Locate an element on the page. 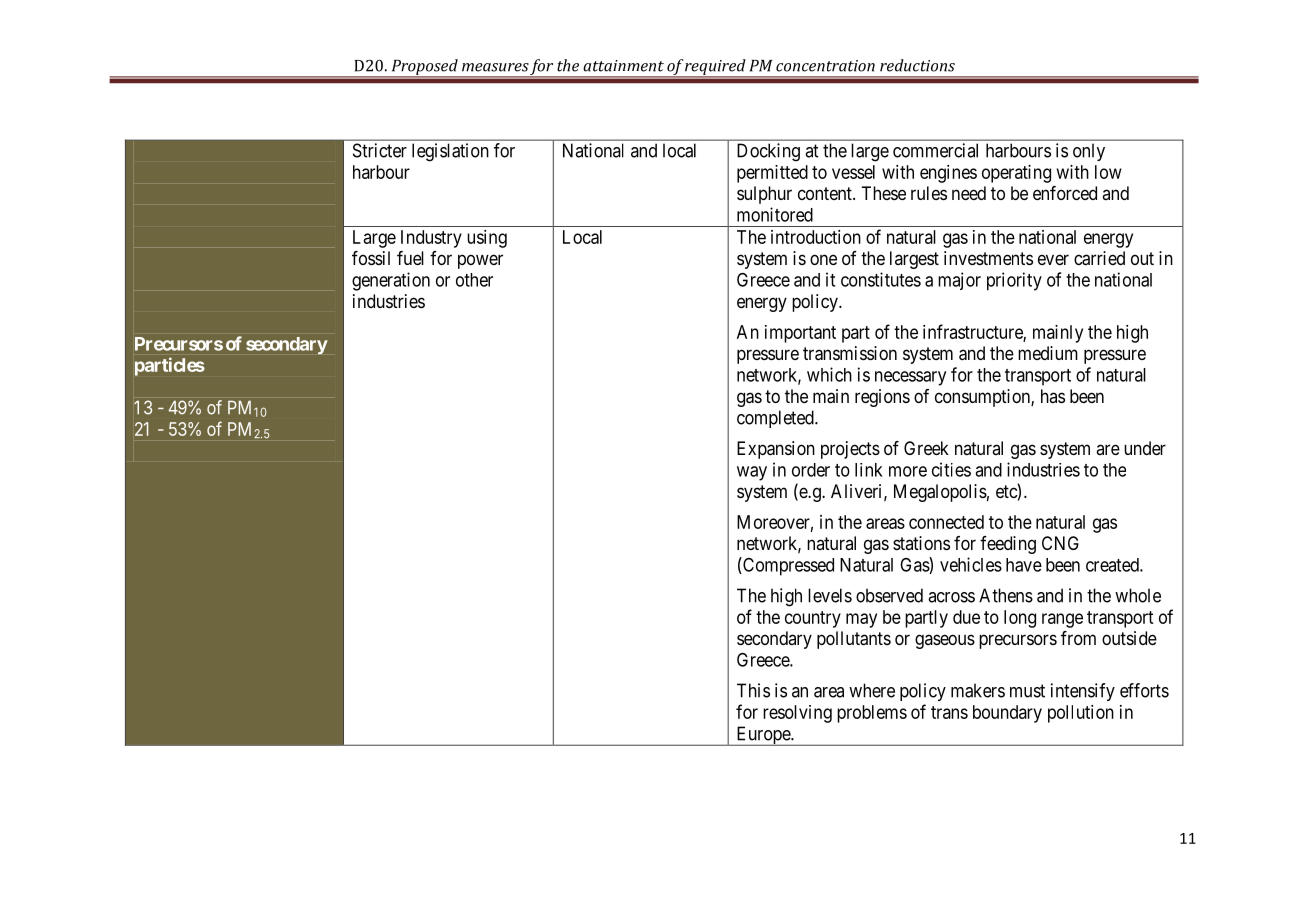 This document has height=924, width=1308. required is located at coordinates (716, 68).
